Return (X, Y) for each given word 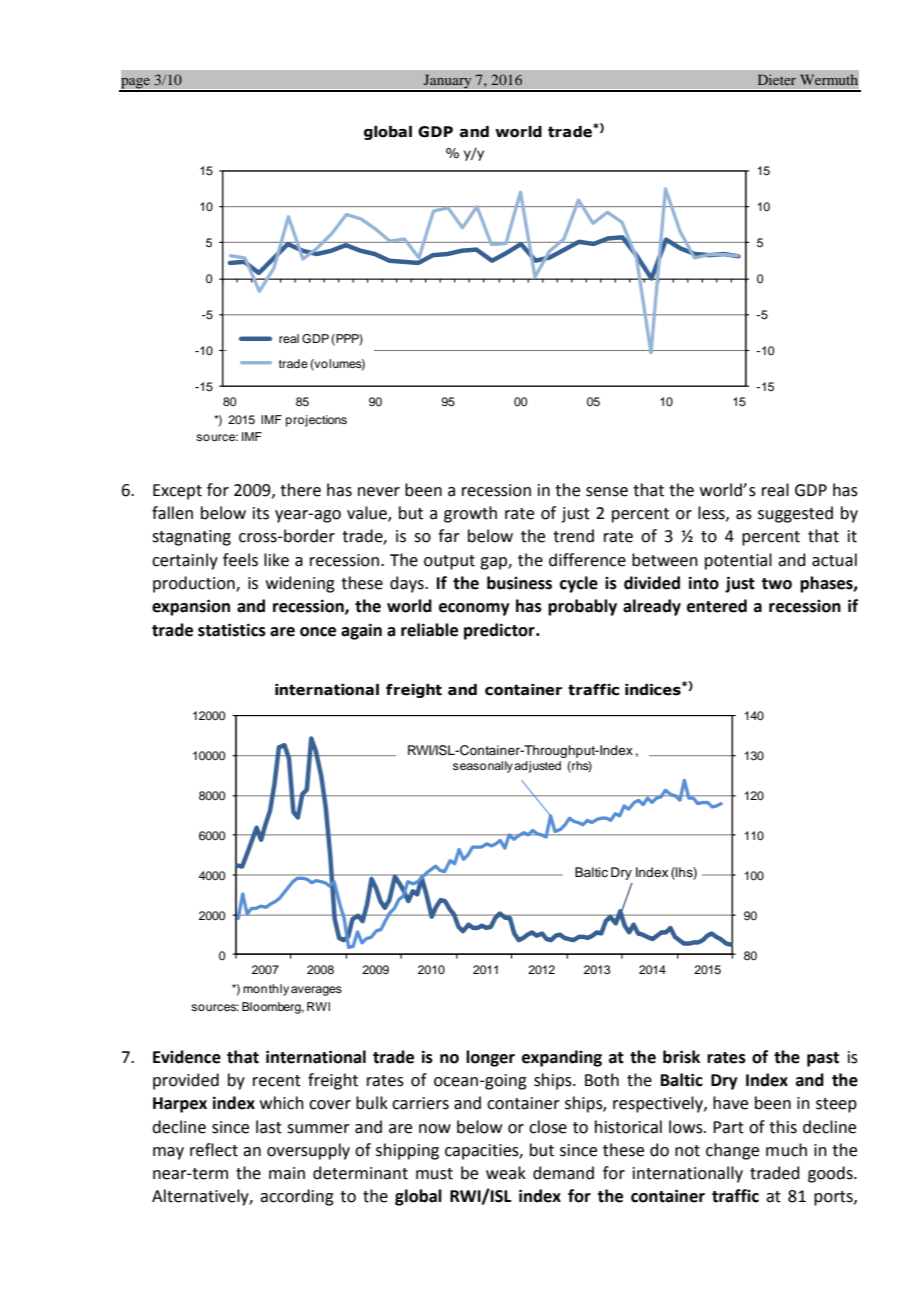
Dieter (777, 79)
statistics (232, 630)
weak (506, 1173)
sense (607, 492)
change (732, 1151)
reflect (214, 1150)
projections (316, 421)
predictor (500, 631)
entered (717, 606)
